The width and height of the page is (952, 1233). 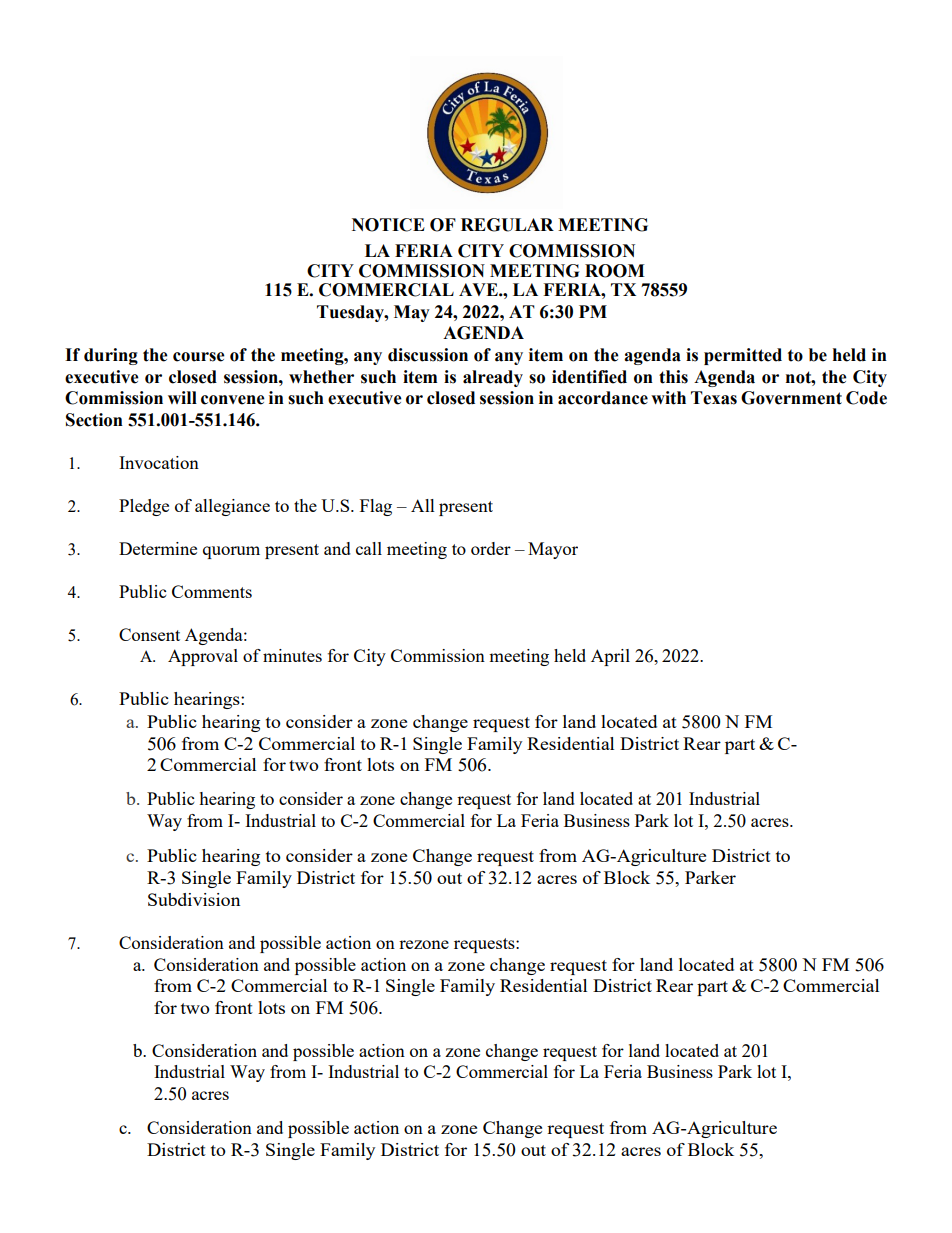 I want to click on order, so click(x=491, y=548).
